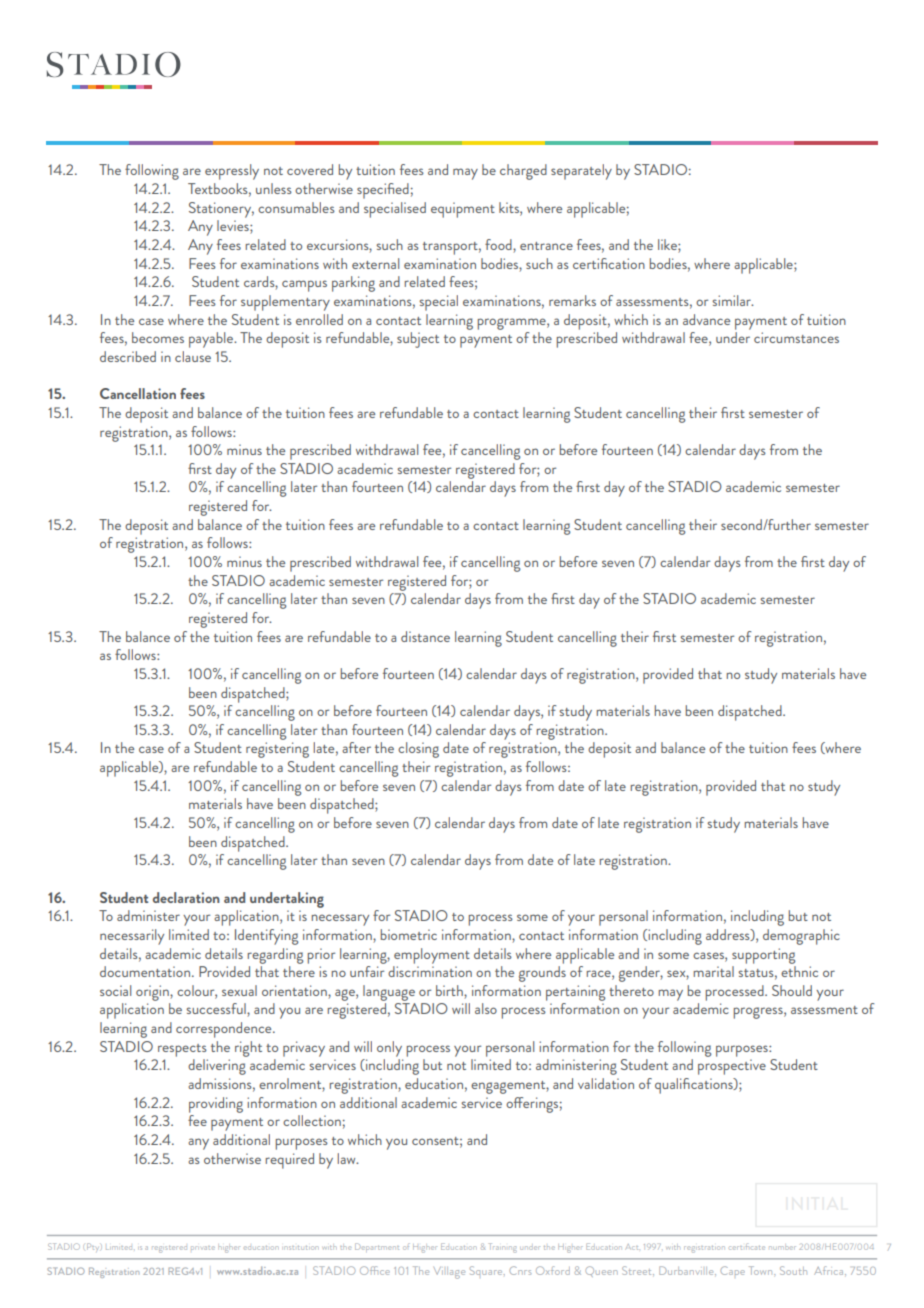 The width and height of the page is (924, 1308). I want to click on similar, so click(733, 300).
